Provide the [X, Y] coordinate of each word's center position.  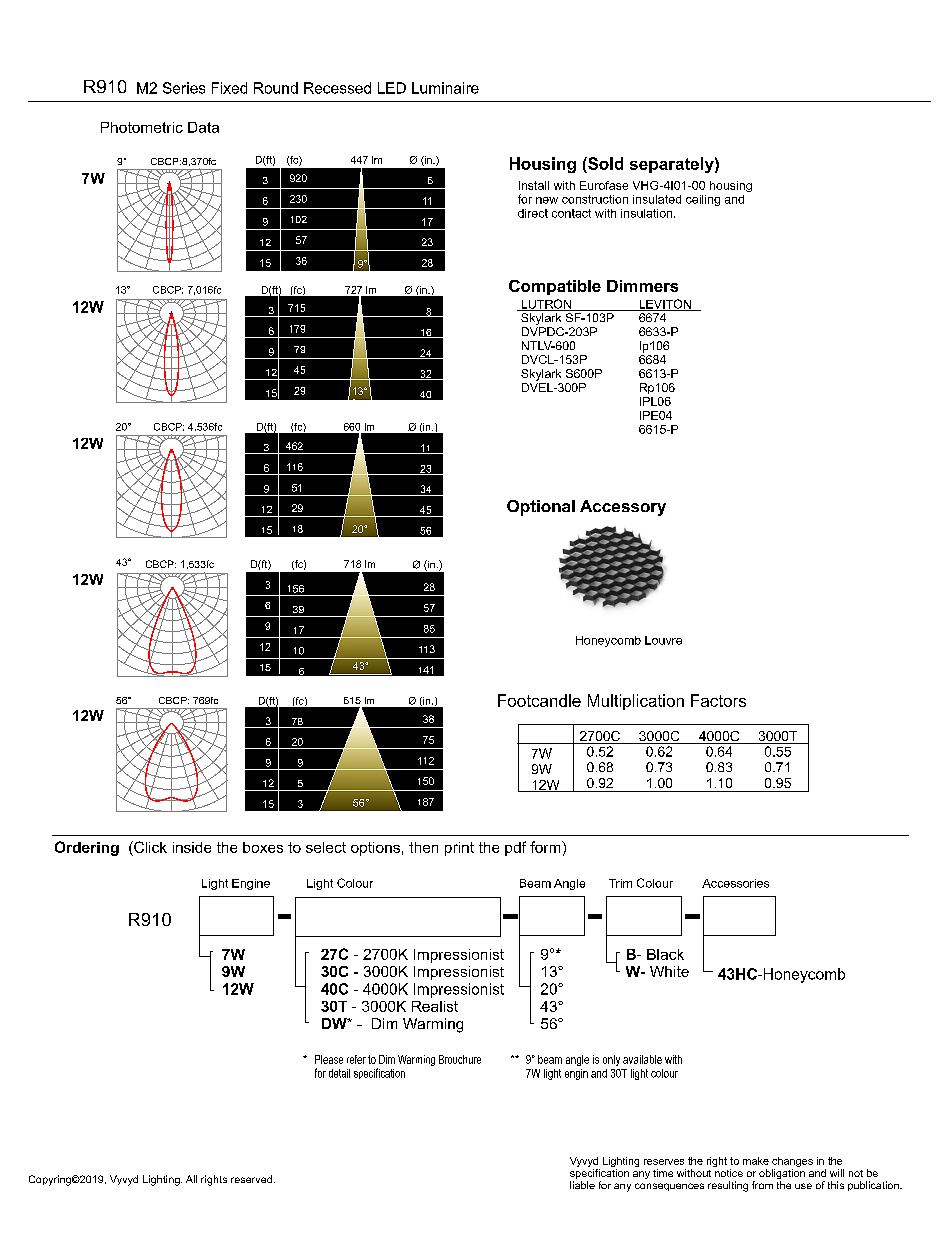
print [459, 849]
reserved [253, 1179]
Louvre [663, 640]
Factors [718, 700]
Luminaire [445, 88]
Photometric [142, 127]
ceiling [703, 200]
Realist [435, 1006]
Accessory [623, 508]
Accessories [735, 883]
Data [203, 127]
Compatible [555, 287]
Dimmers [642, 286]
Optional [541, 508]
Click [149, 847]
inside [192, 847]
